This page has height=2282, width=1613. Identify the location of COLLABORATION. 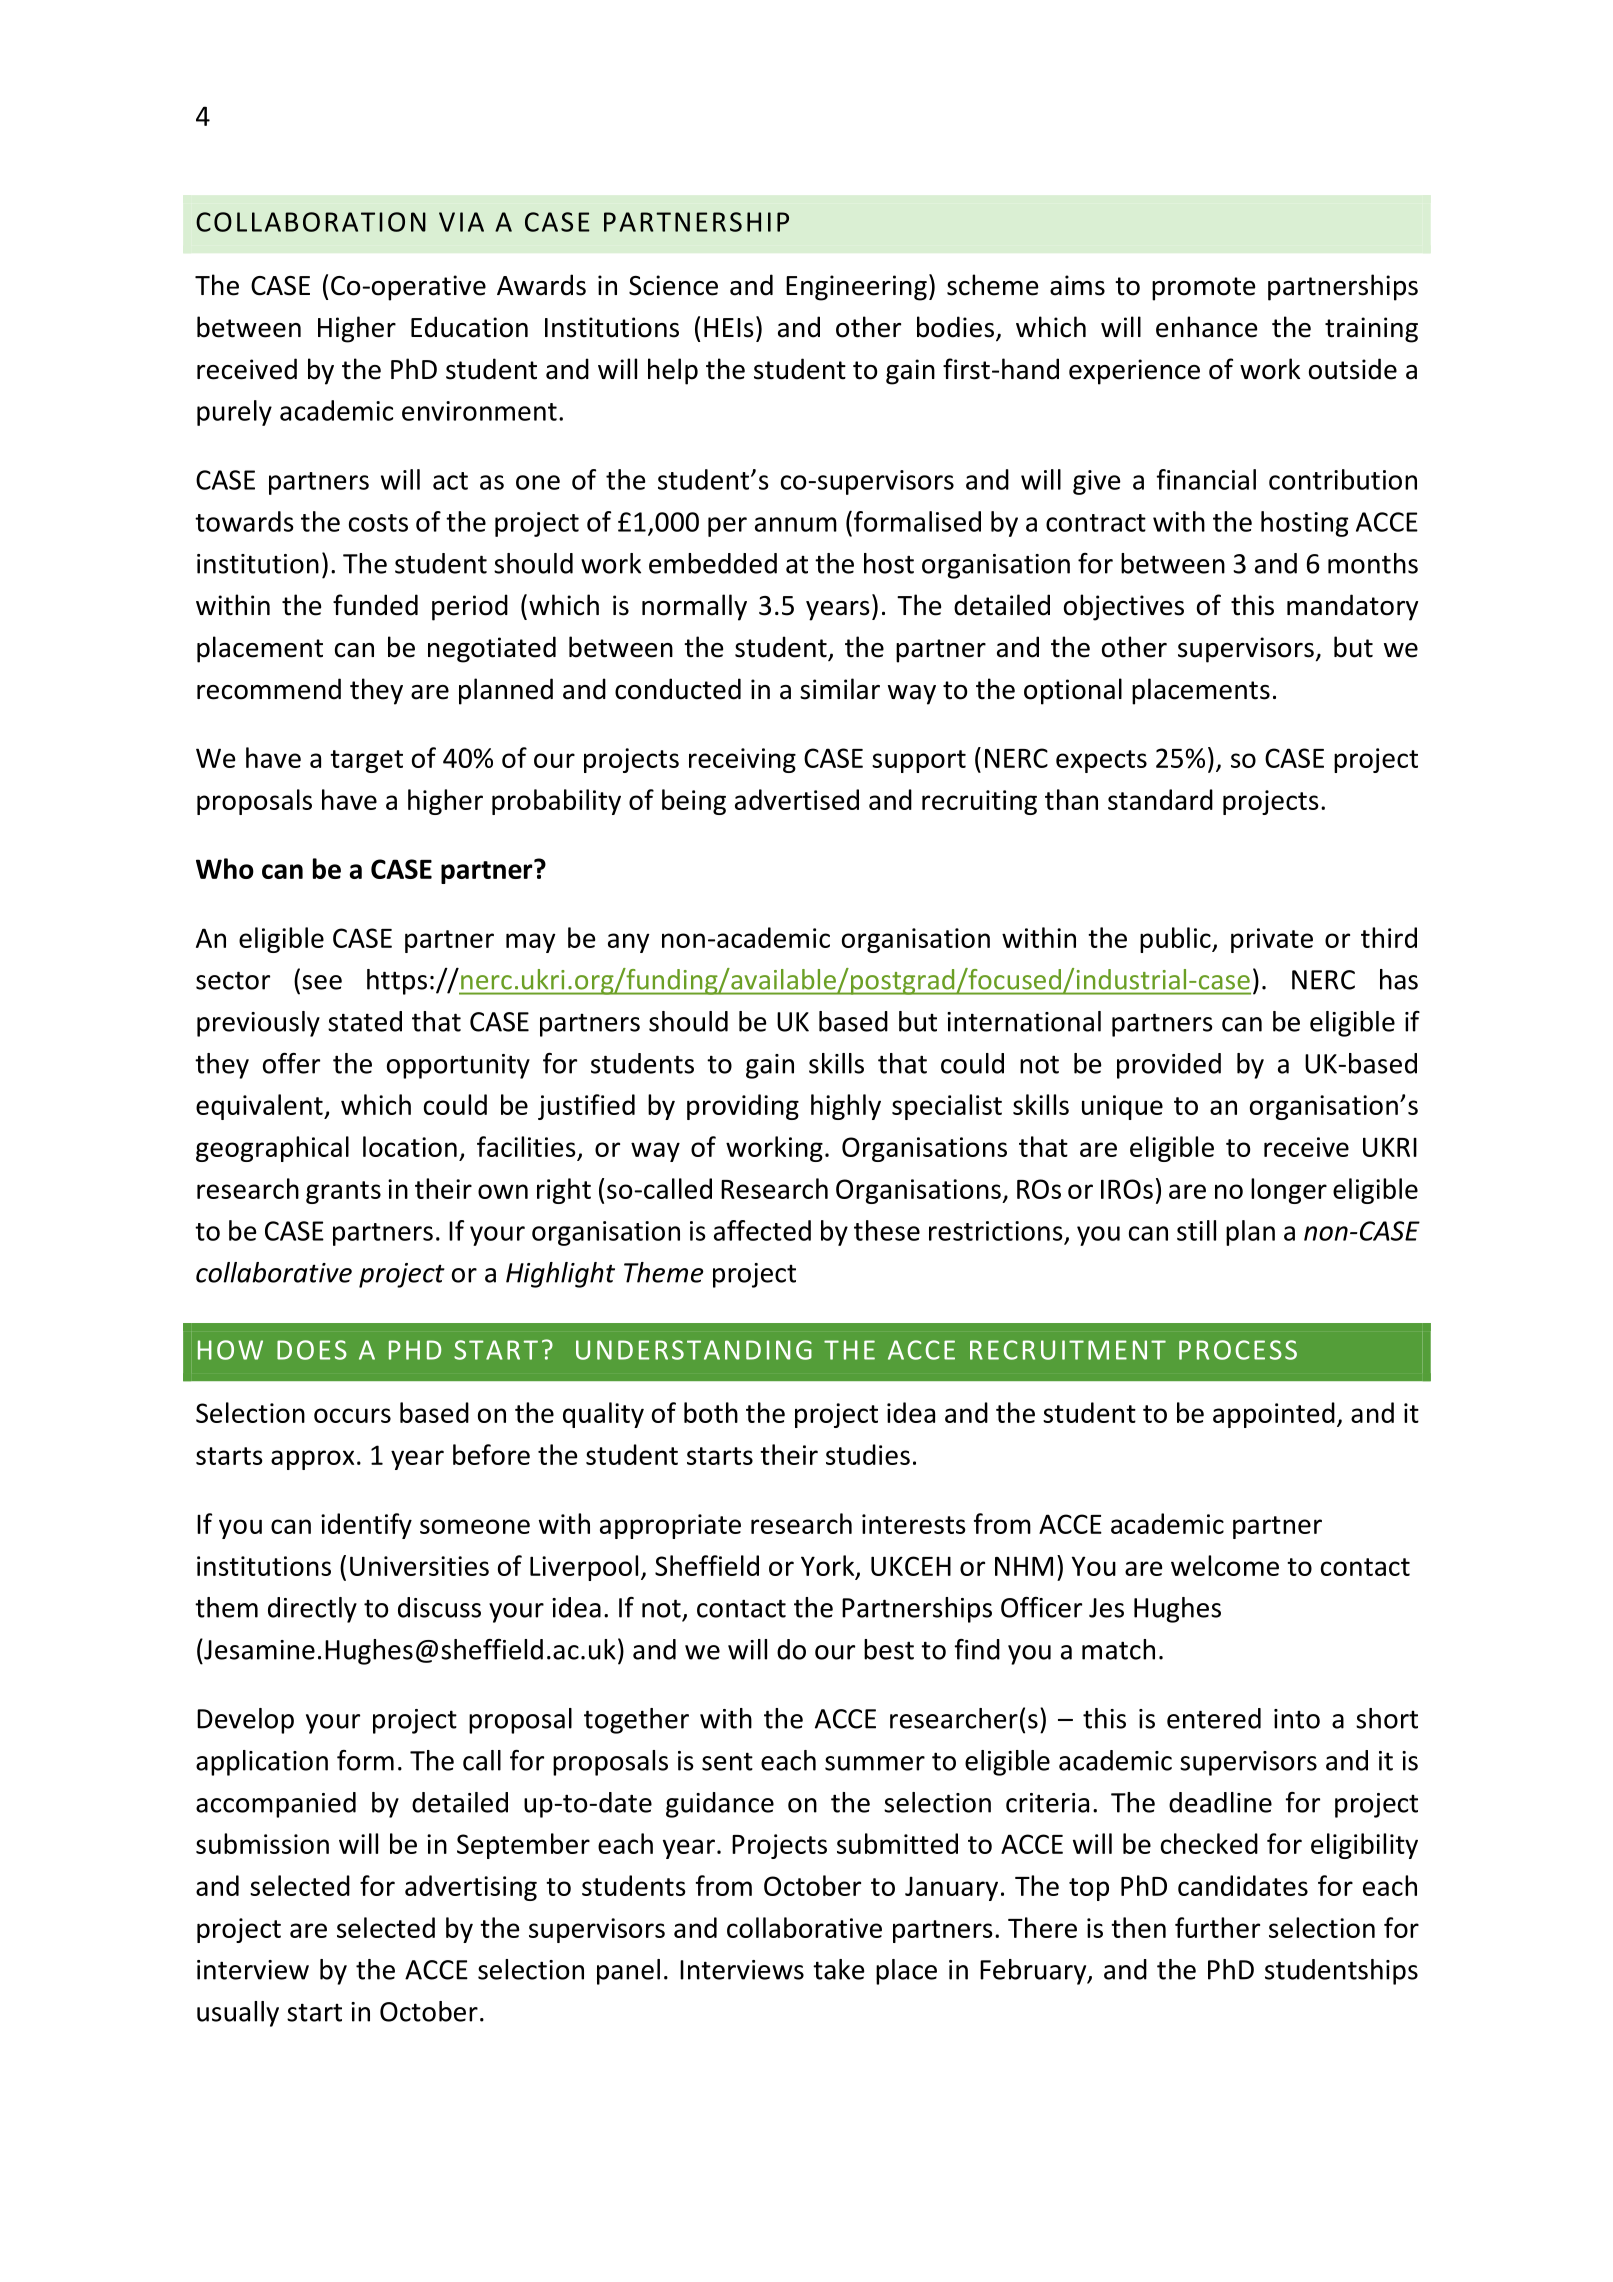
(311, 222).
